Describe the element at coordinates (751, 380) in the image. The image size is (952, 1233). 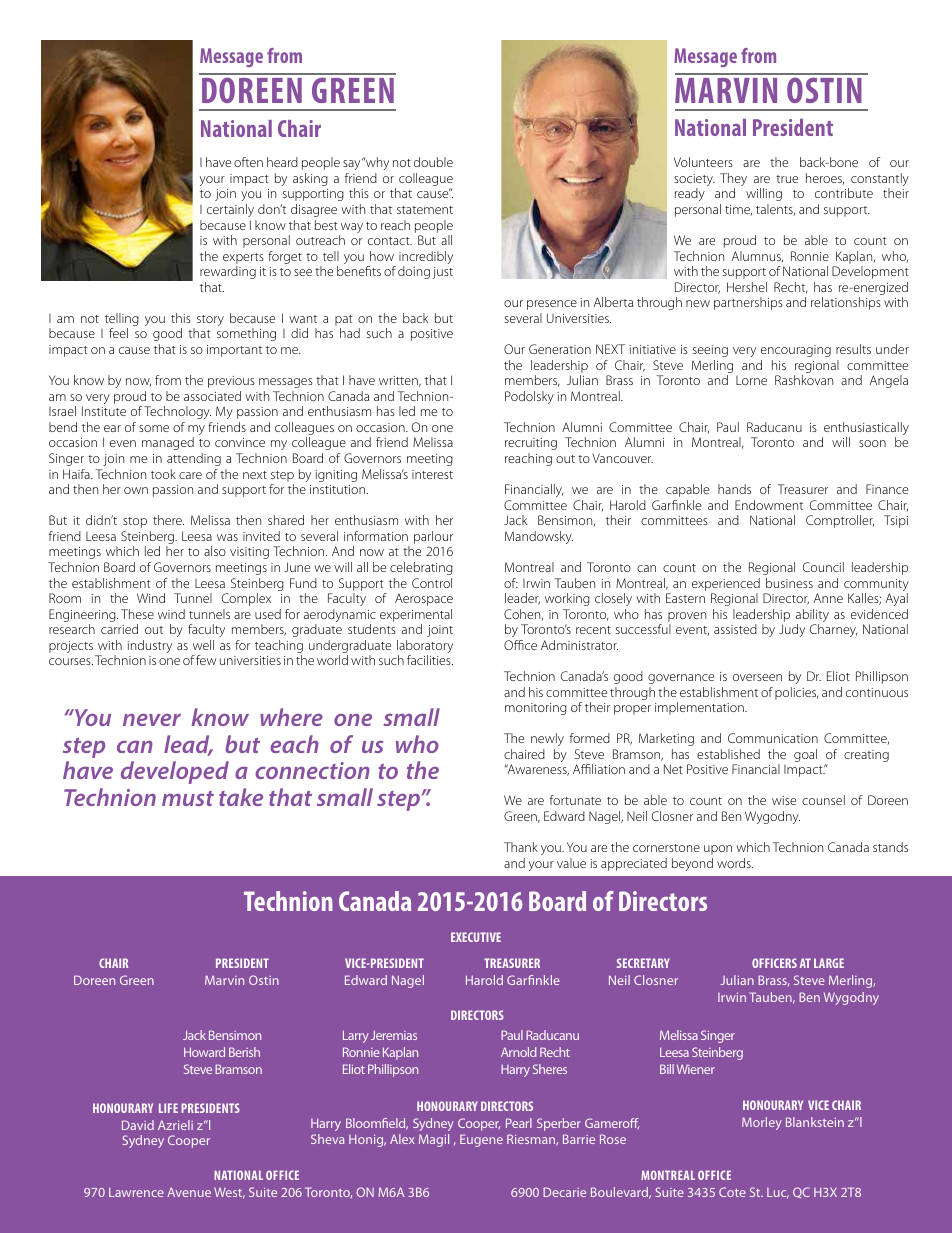
I see `Lorne` at that location.
